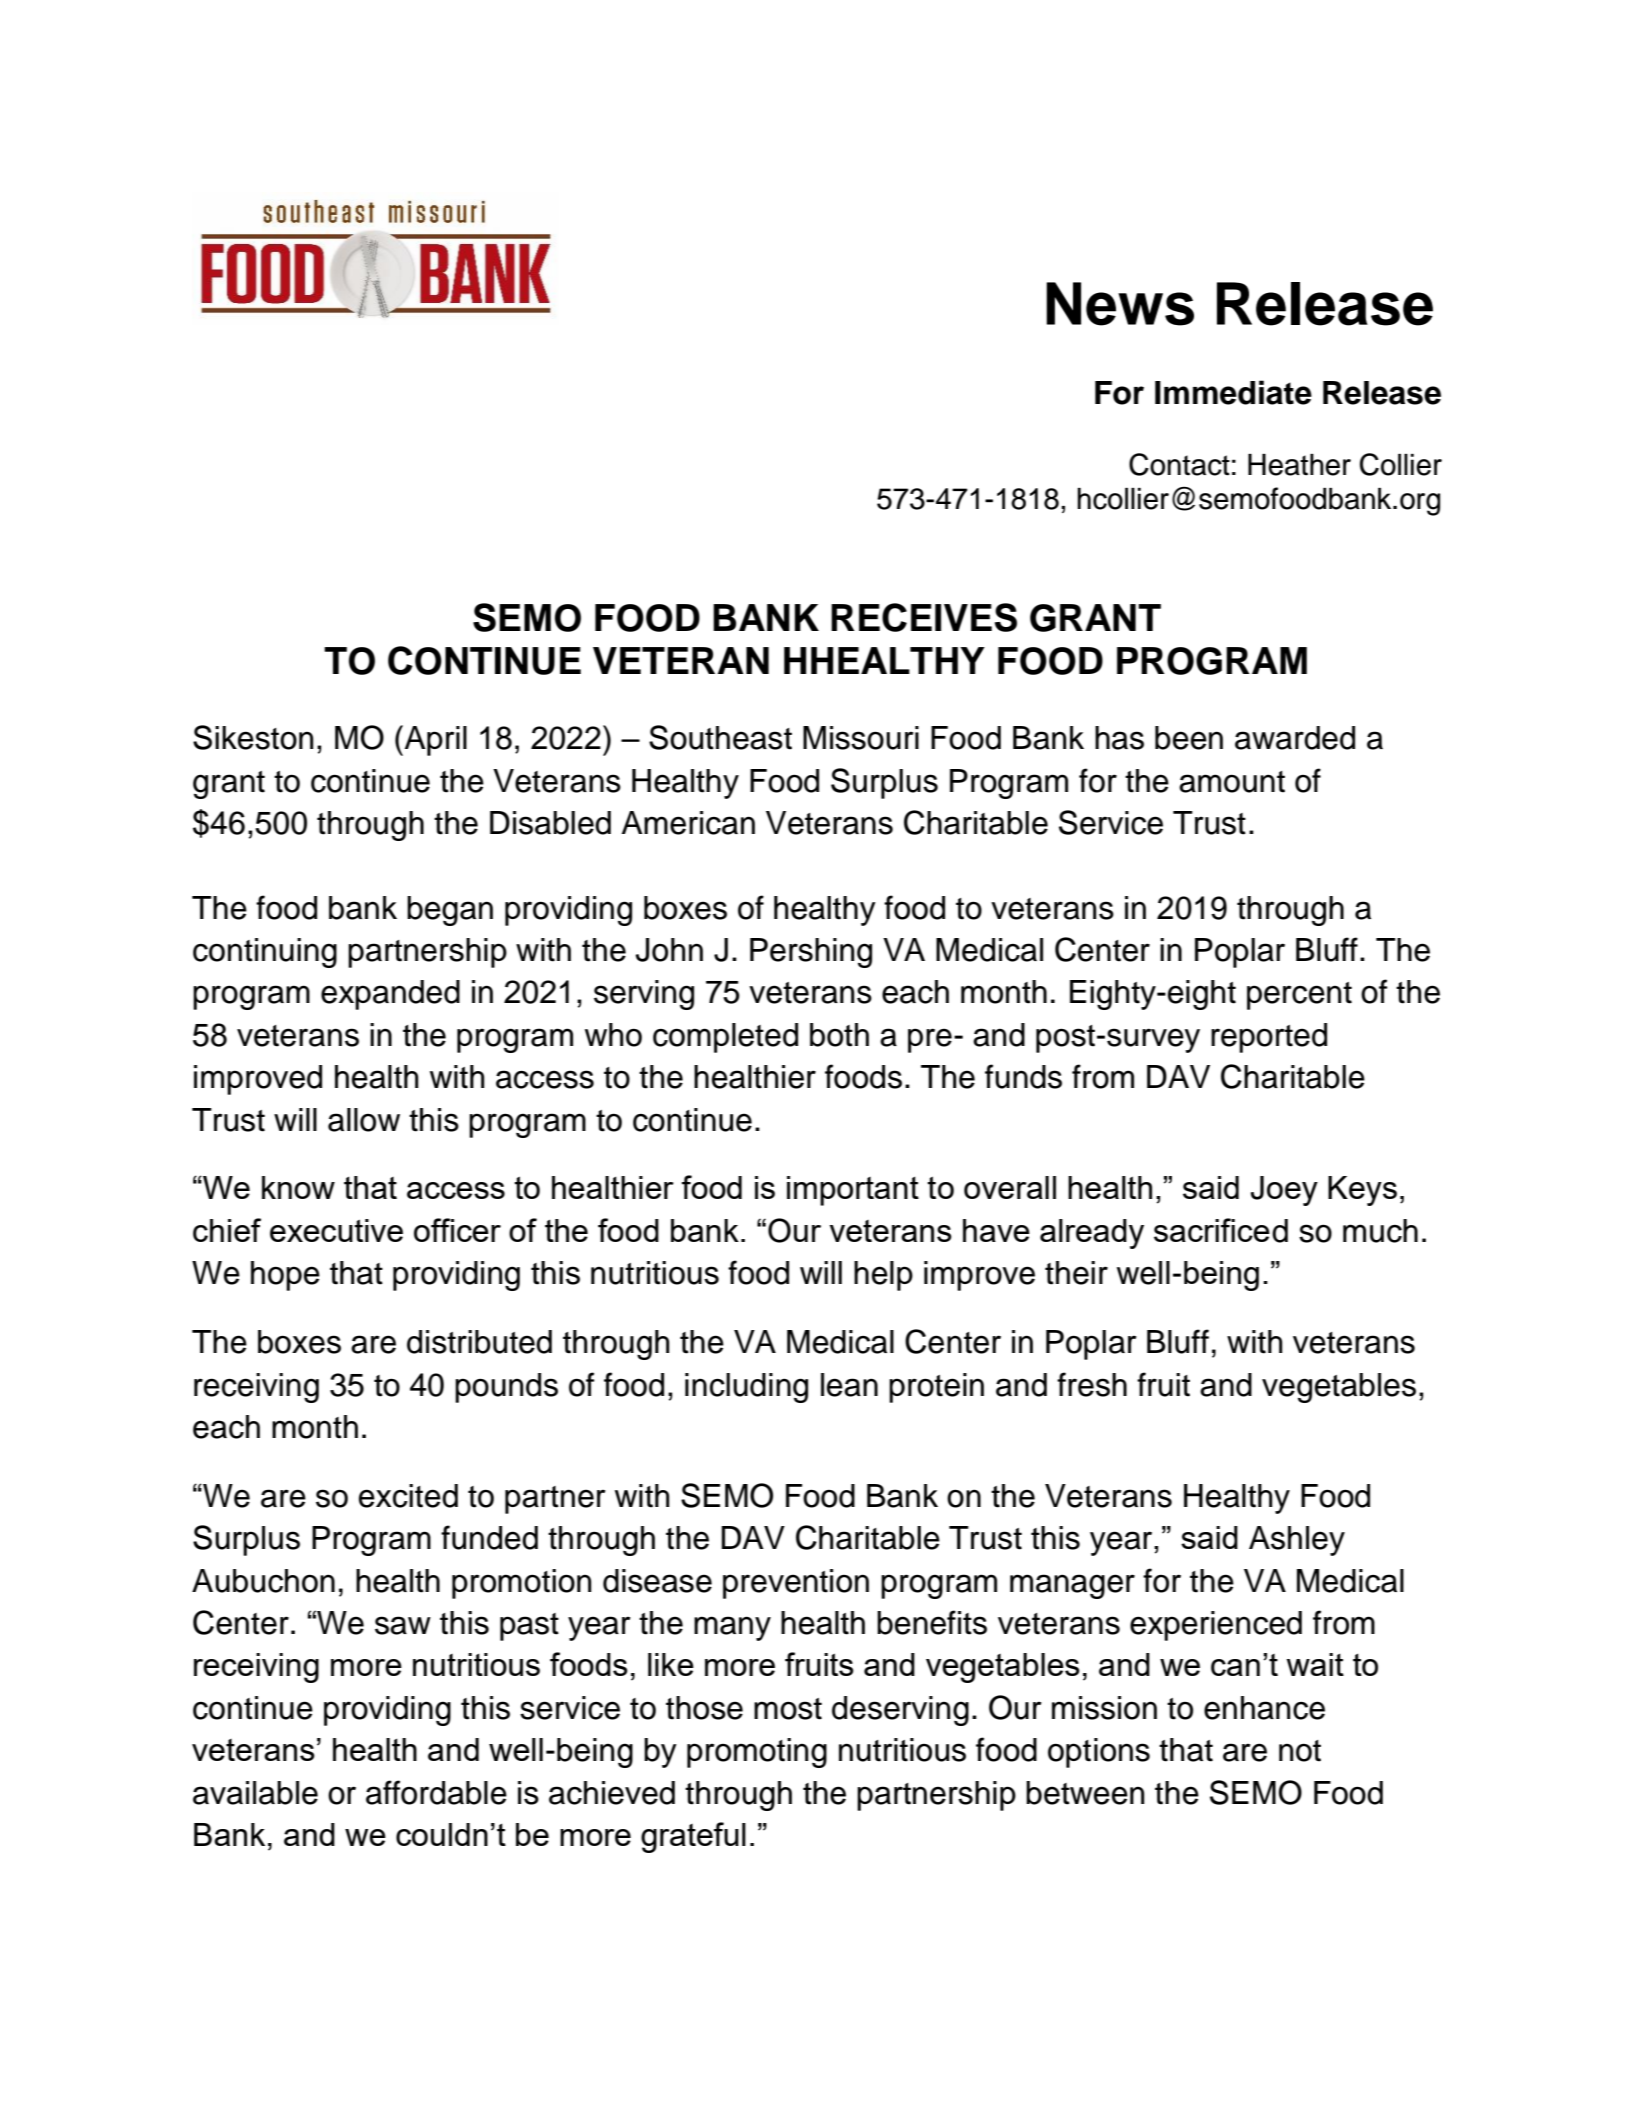 This screenshot has height=2114, width=1634. Describe the element at coordinates (883, 1276) in the screenshot. I see `help` at that location.
